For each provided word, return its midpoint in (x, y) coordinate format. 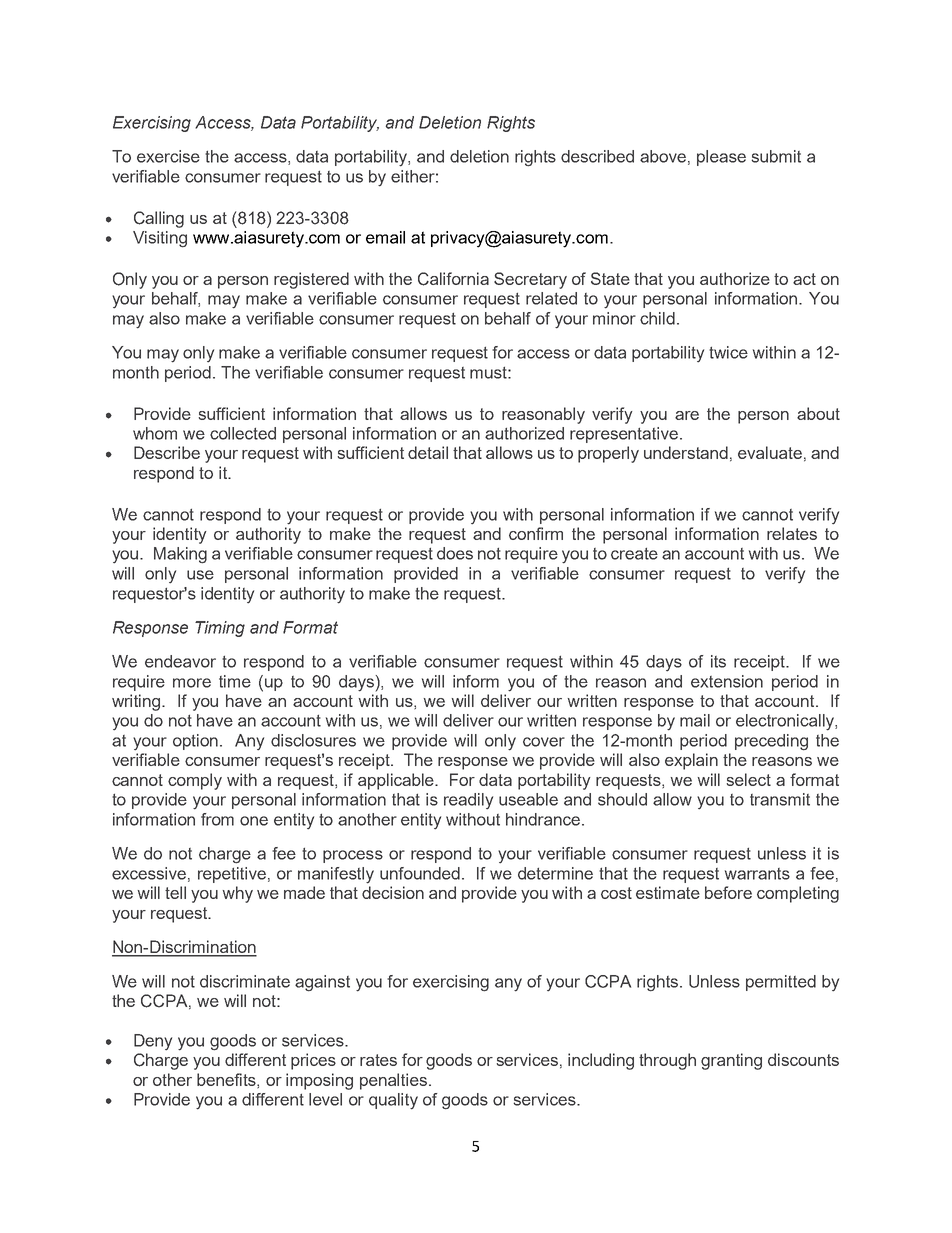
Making (180, 555)
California (453, 279)
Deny (153, 1042)
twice (728, 352)
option (195, 742)
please (721, 158)
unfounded (420, 873)
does (455, 553)
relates (792, 533)
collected (243, 433)
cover (544, 742)
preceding (771, 742)
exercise (168, 156)
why (238, 894)
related (551, 298)
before (728, 892)
